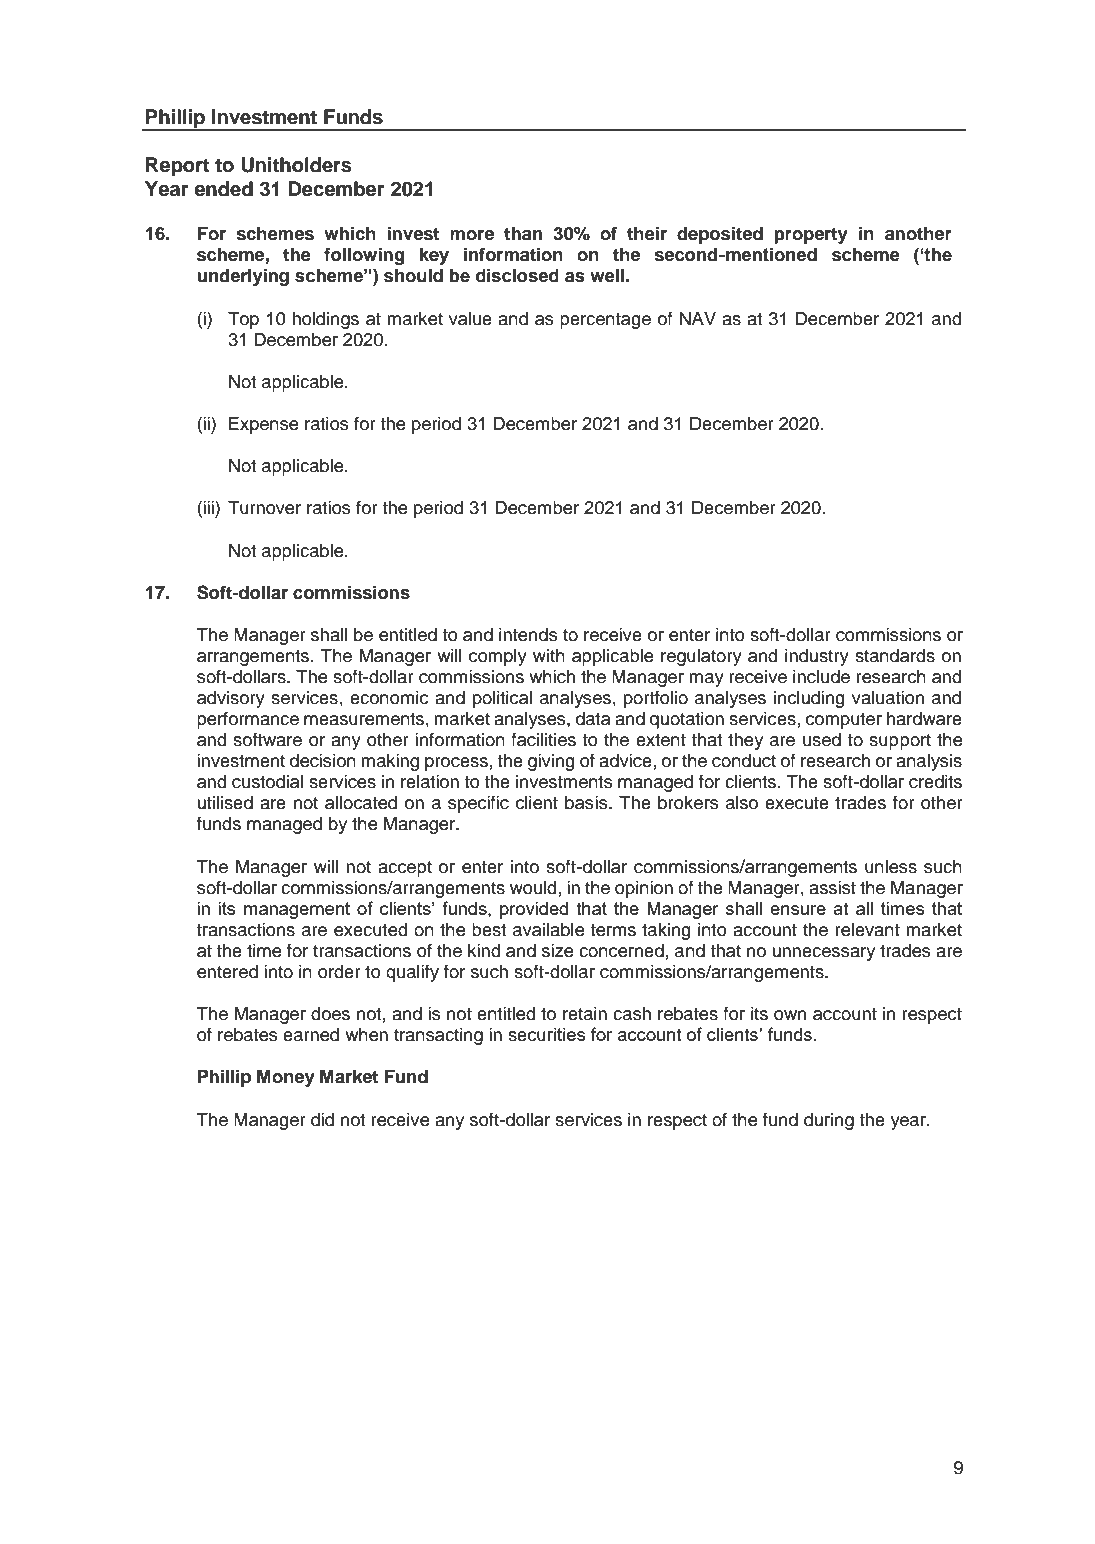 Image resolution: width=1095 pixels, height=1544 pixels. I want to click on industry, so click(817, 657).
